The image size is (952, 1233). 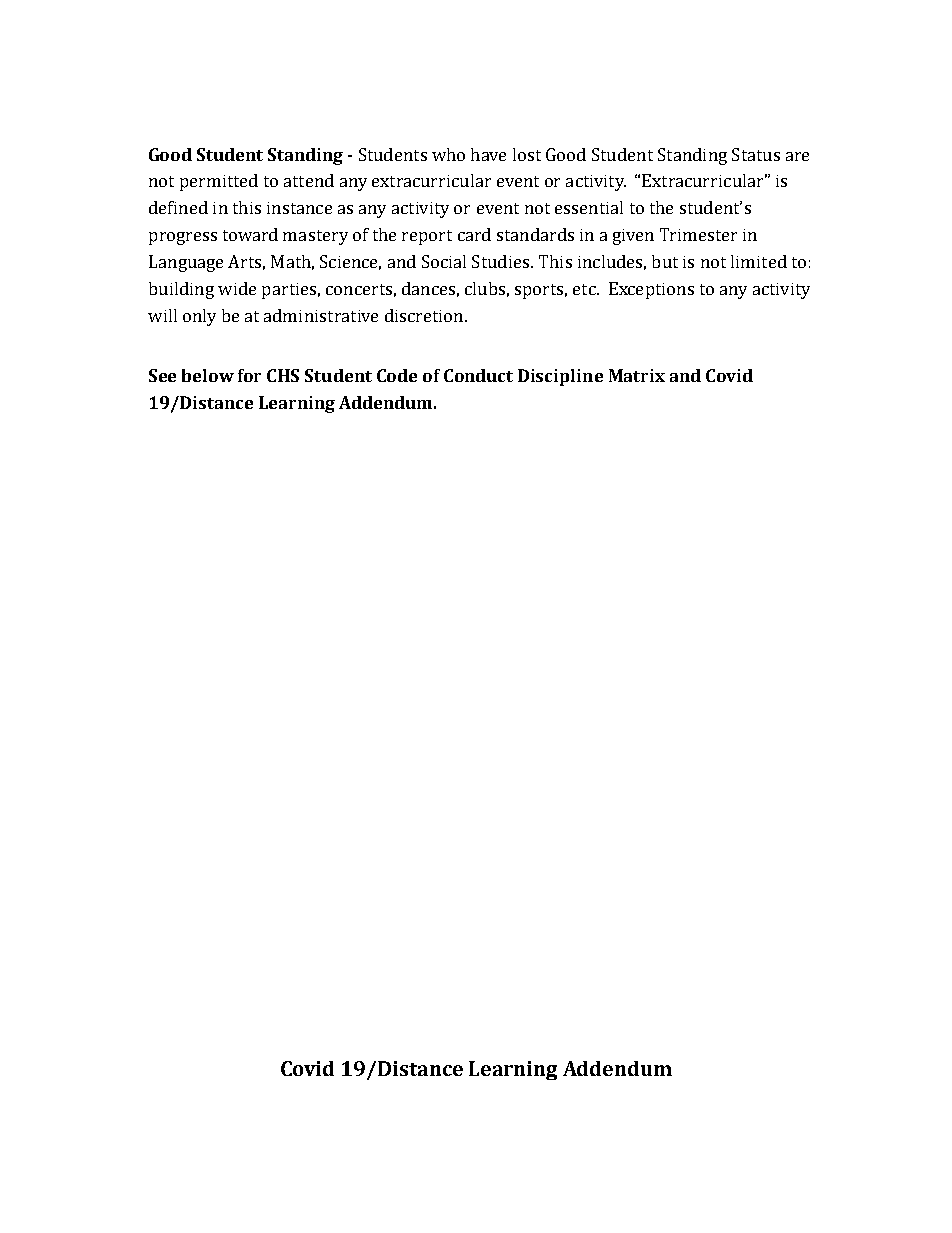 I want to click on have, so click(x=488, y=154).
